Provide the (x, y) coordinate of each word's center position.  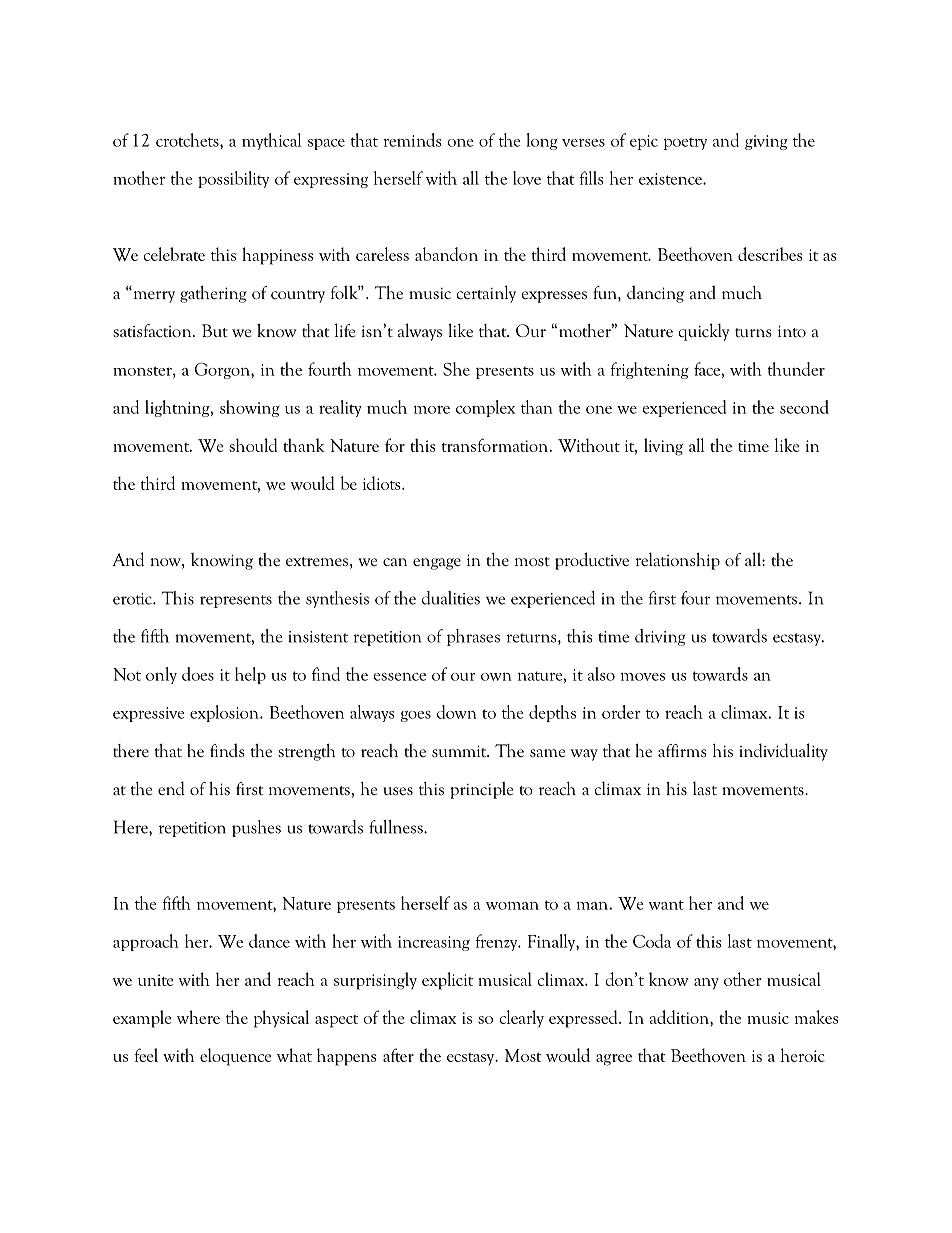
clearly (521, 1019)
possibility (233, 179)
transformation (495, 445)
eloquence (236, 1057)
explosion (225, 713)
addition (680, 1017)
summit (460, 751)
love (527, 178)
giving (766, 142)
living (663, 447)
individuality (783, 752)
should (253, 445)
